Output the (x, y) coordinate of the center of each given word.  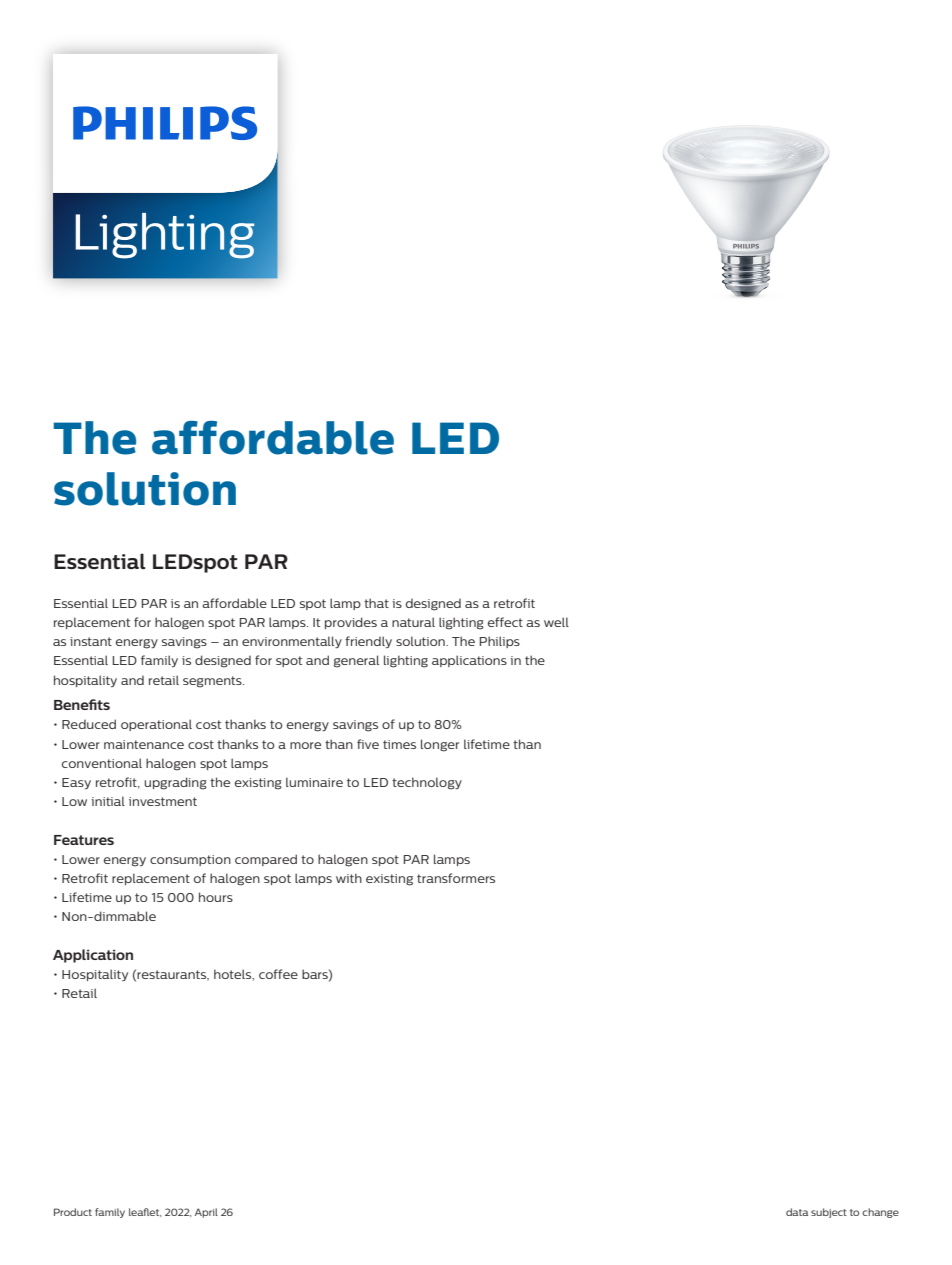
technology (427, 783)
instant (91, 641)
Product (73, 1212)
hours (216, 897)
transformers (456, 878)
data (797, 1212)
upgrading (175, 783)
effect (505, 622)
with (349, 878)
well (556, 622)
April (206, 1213)
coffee (278, 974)
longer (440, 745)
